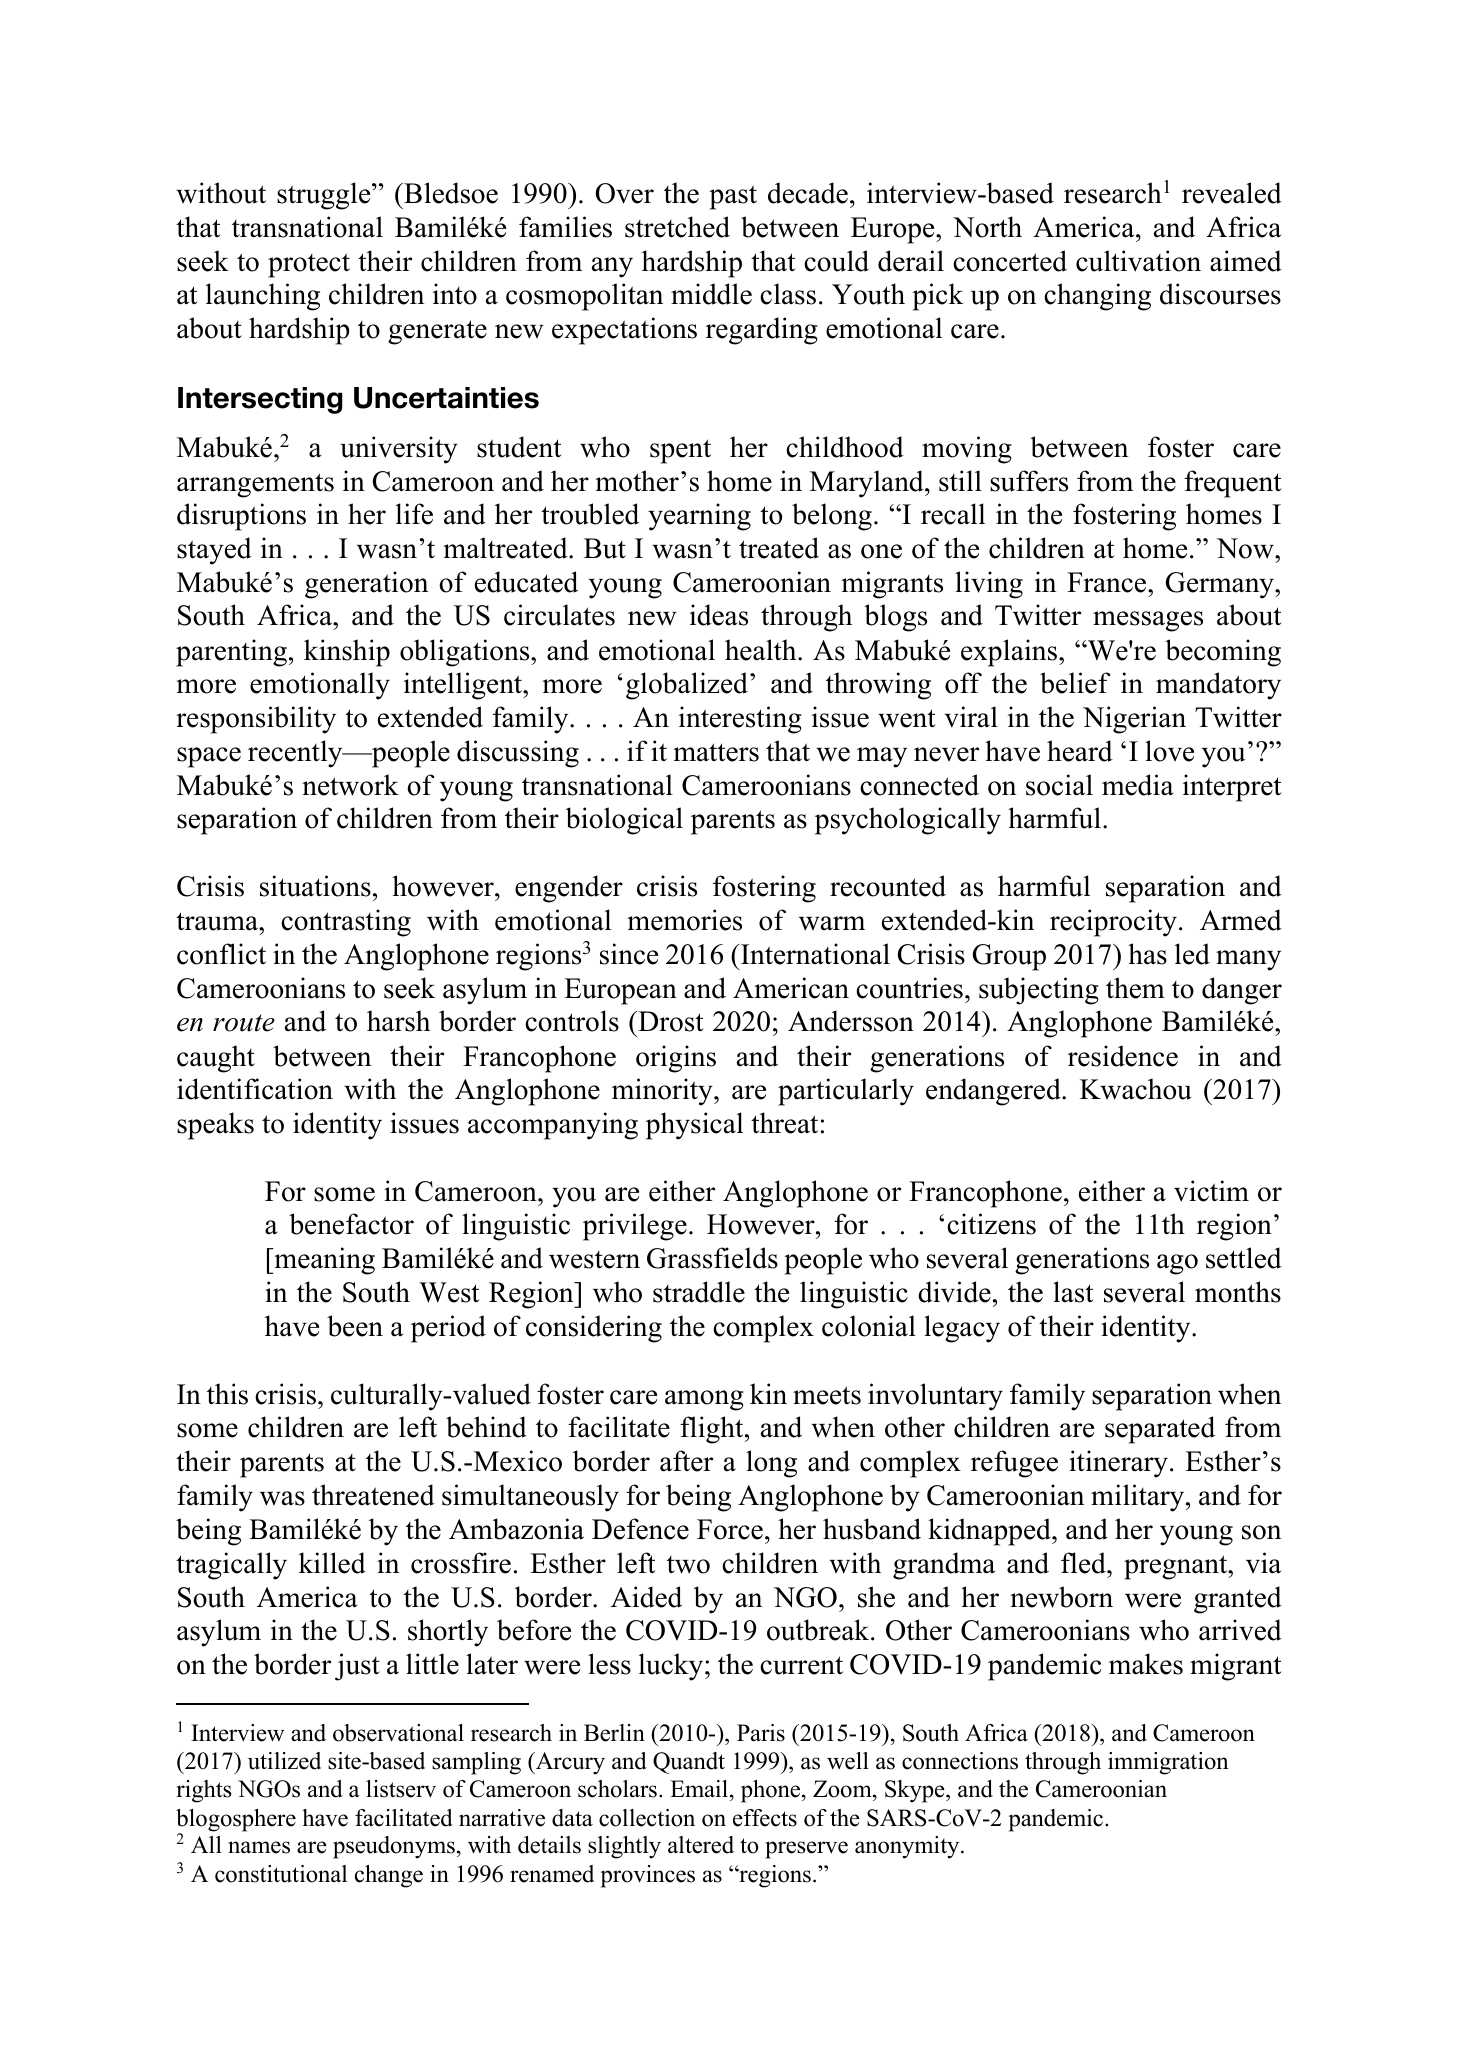  What do you see at coordinates (1138, 261) in the image?
I see `cultivation` at bounding box center [1138, 261].
